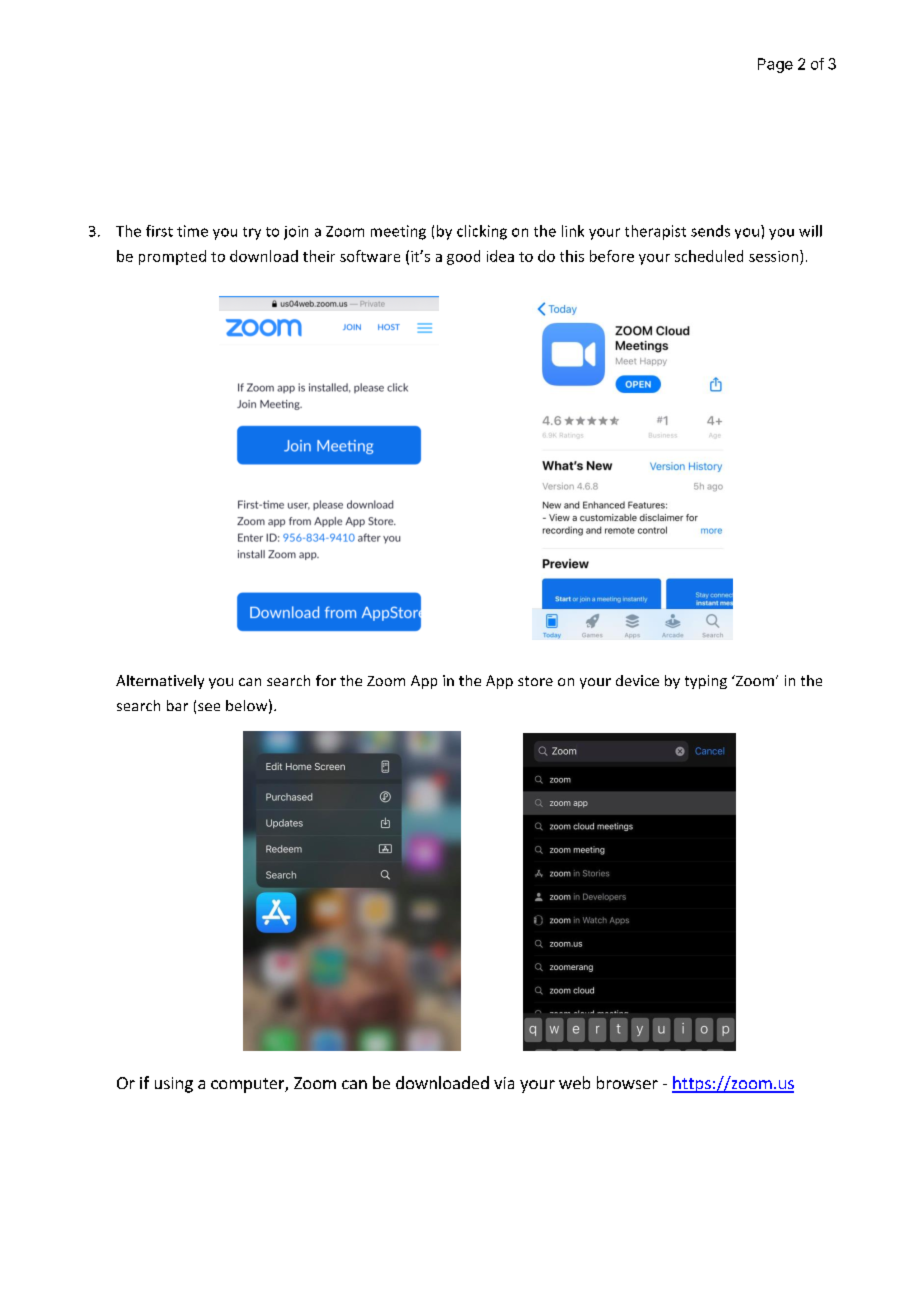  I want to click on clicking, so click(482, 232).
